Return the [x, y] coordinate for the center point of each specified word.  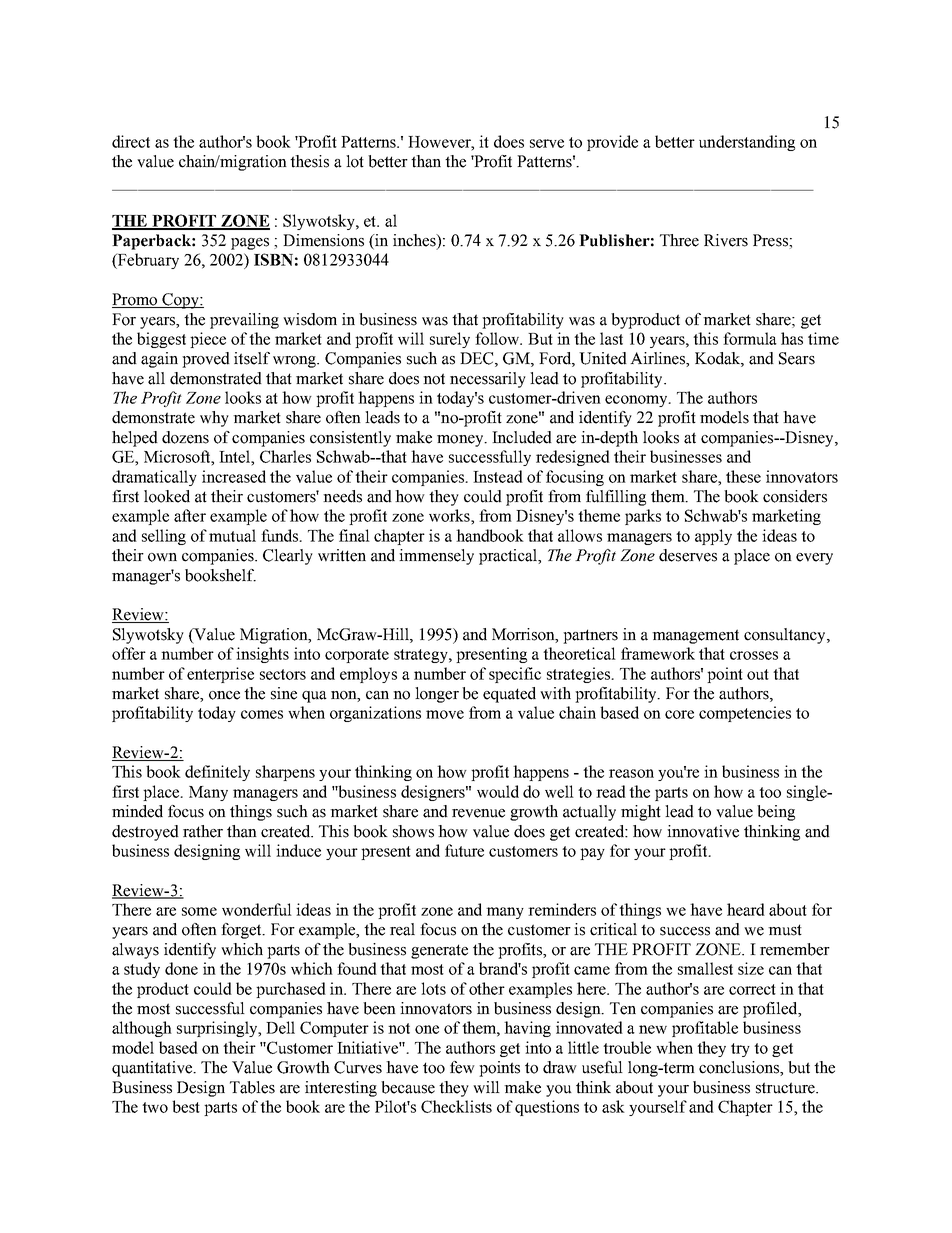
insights [262, 655]
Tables [252, 1087]
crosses [754, 655]
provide [612, 143]
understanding [747, 143]
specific [515, 675]
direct [131, 141]
